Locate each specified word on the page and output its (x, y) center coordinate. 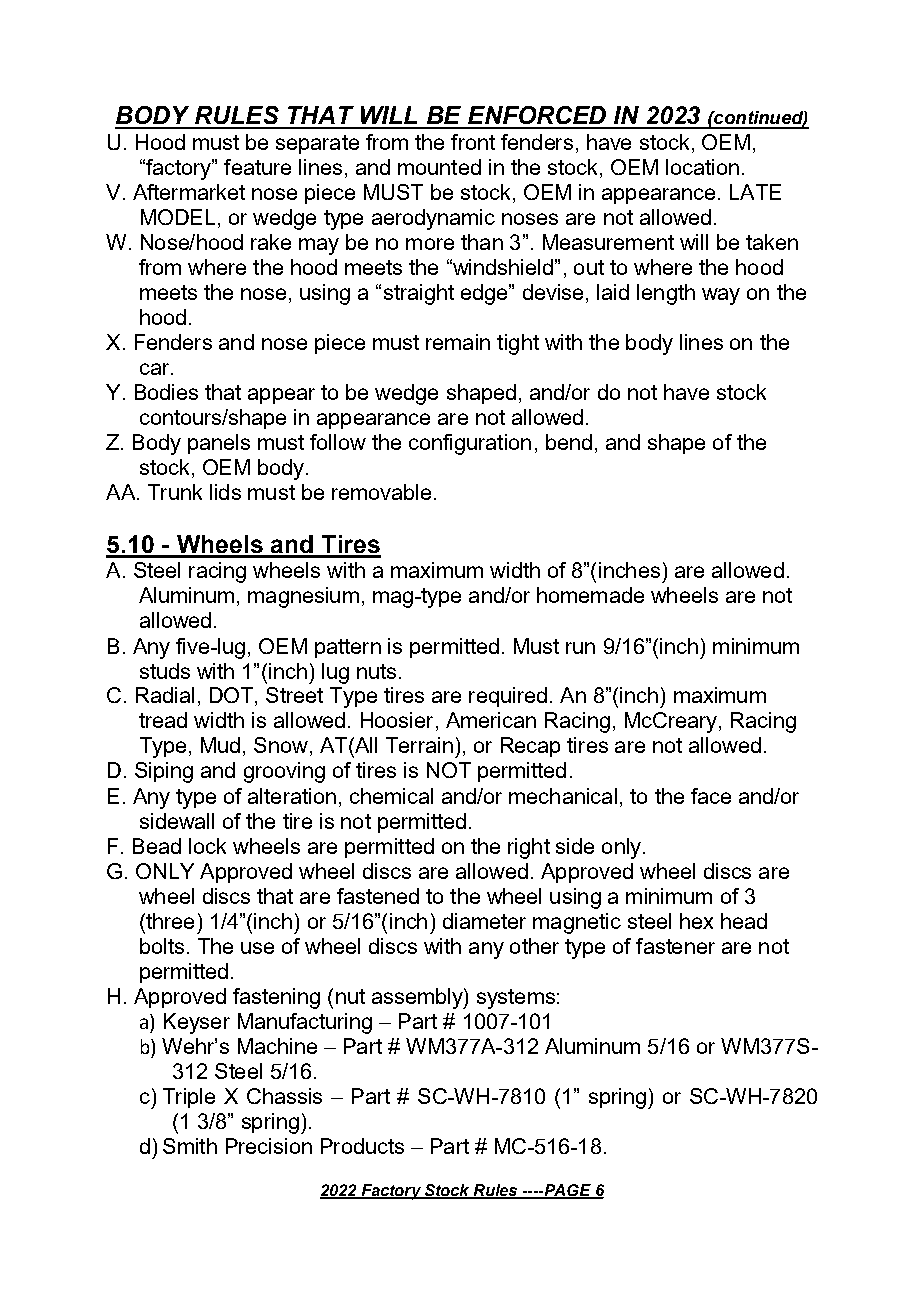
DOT (233, 696)
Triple (189, 1098)
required (508, 697)
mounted (439, 167)
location (702, 167)
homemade (590, 595)
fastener (675, 946)
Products (362, 1146)
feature (257, 167)
